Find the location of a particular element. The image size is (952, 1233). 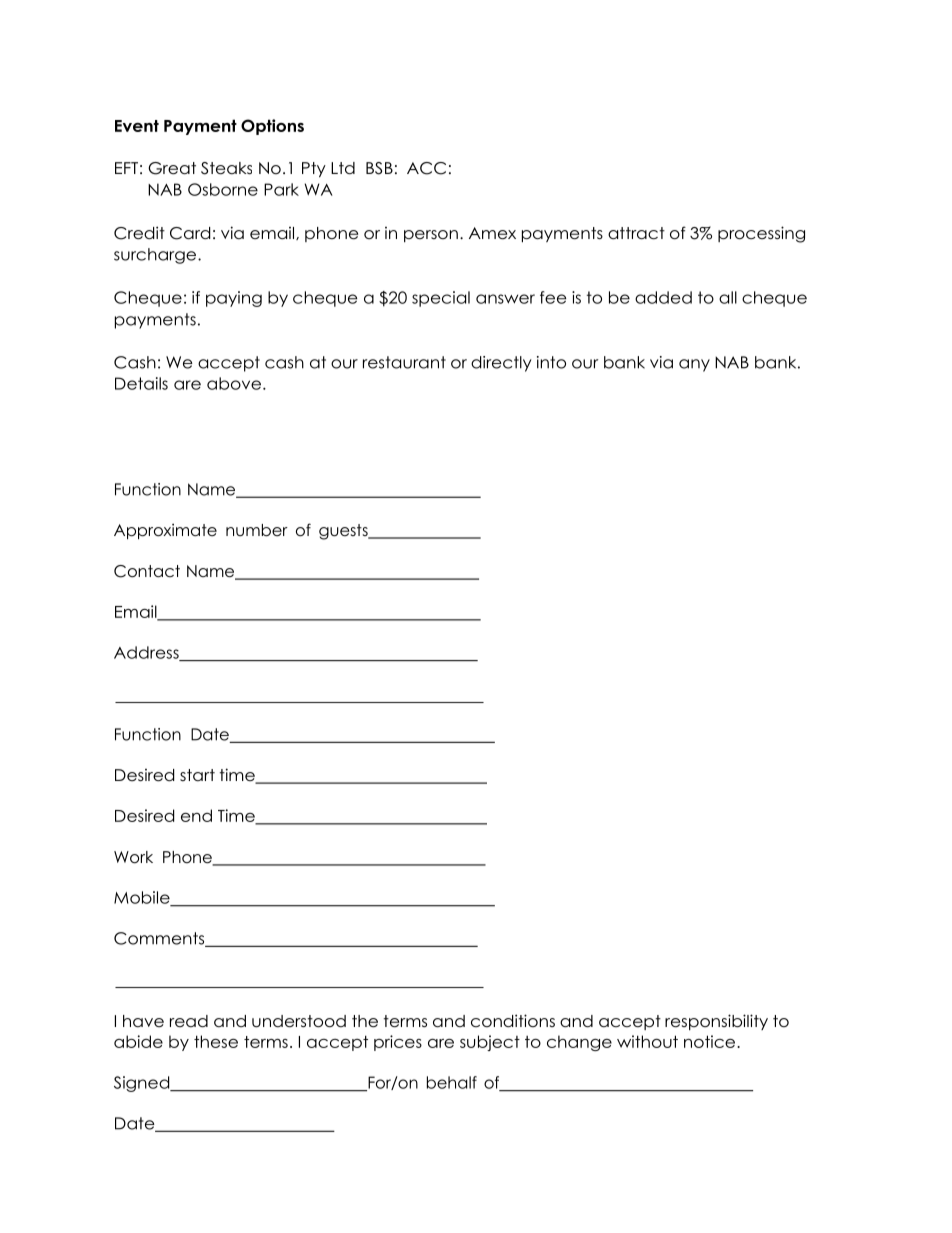

attract is located at coordinates (636, 233).
